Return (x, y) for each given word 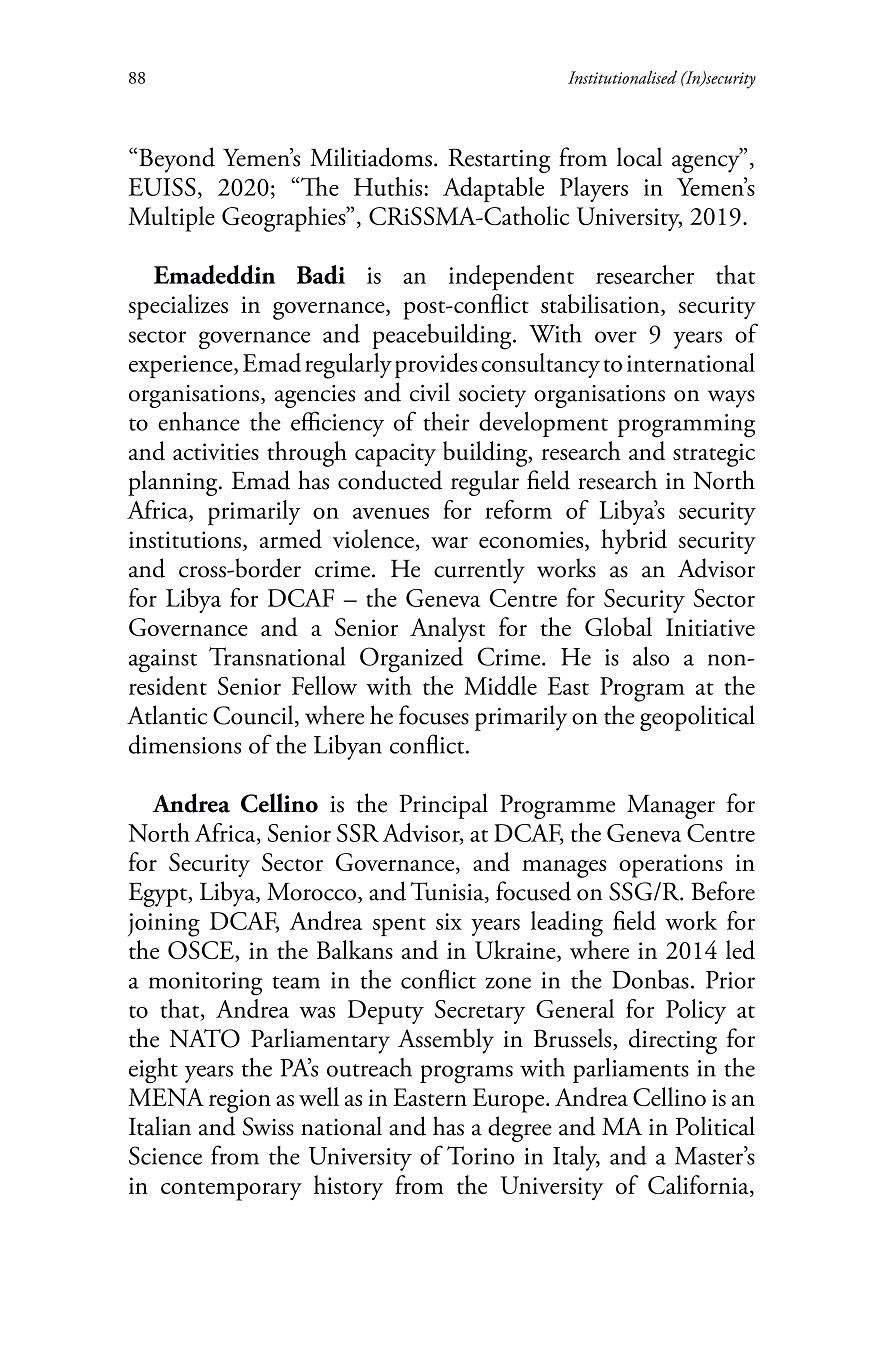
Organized (411, 660)
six (449, 921)
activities (216, 451)
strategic (714, 455)
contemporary (231, 1191)
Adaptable (493, 189)
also (651, 656)
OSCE (202, 951)
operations (671, 866)
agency (706, 163)
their (446, 421)
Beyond (177, 160)
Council (254, 716)
